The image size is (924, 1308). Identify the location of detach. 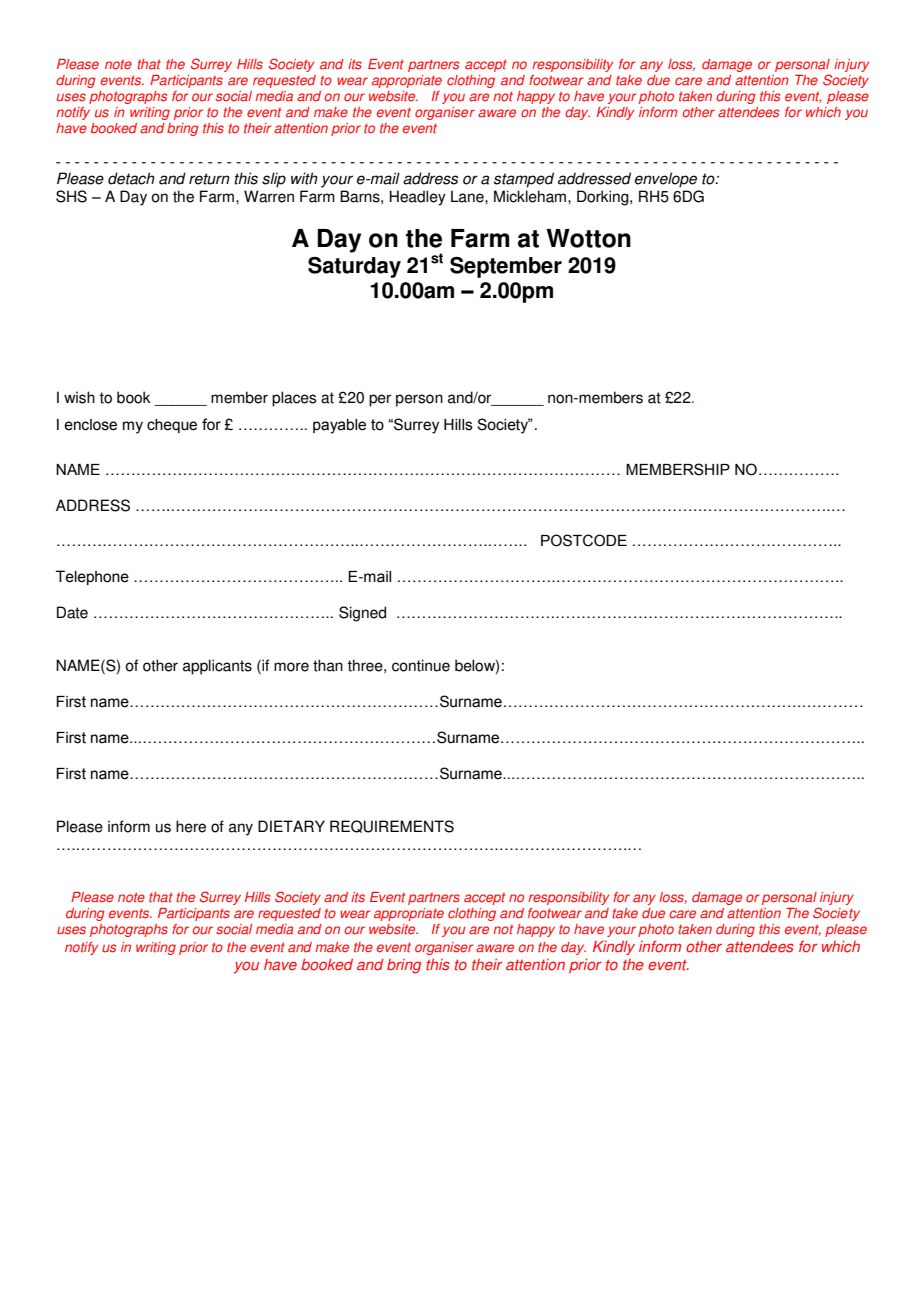
(131, 178).
